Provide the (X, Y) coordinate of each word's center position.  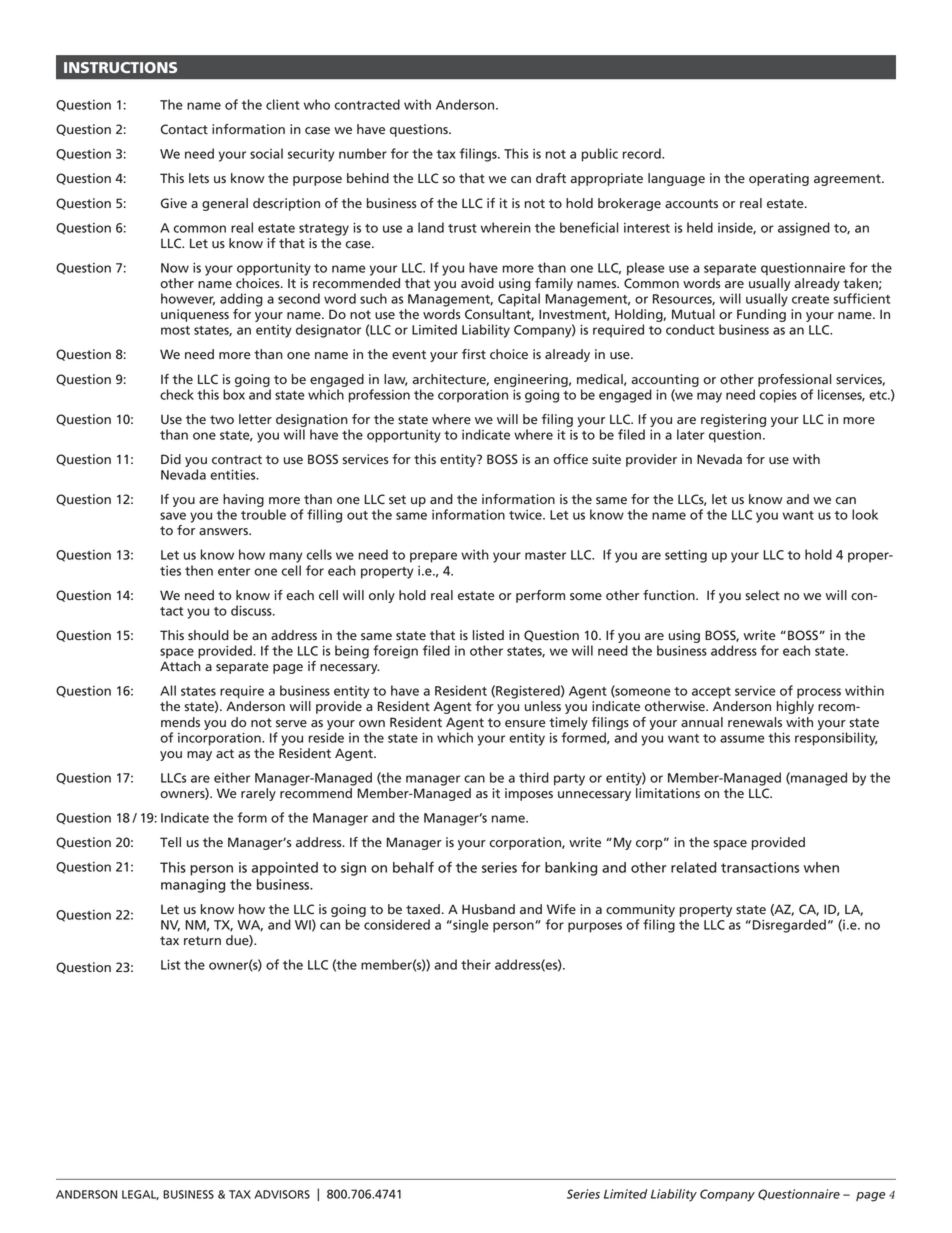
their (476, 964)
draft (551, 178)
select (763, 595)
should (208, 635)
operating (779, 179)
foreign (395, 652)
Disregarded (789, 926)
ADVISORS (282, 1194)
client (283, 104)
